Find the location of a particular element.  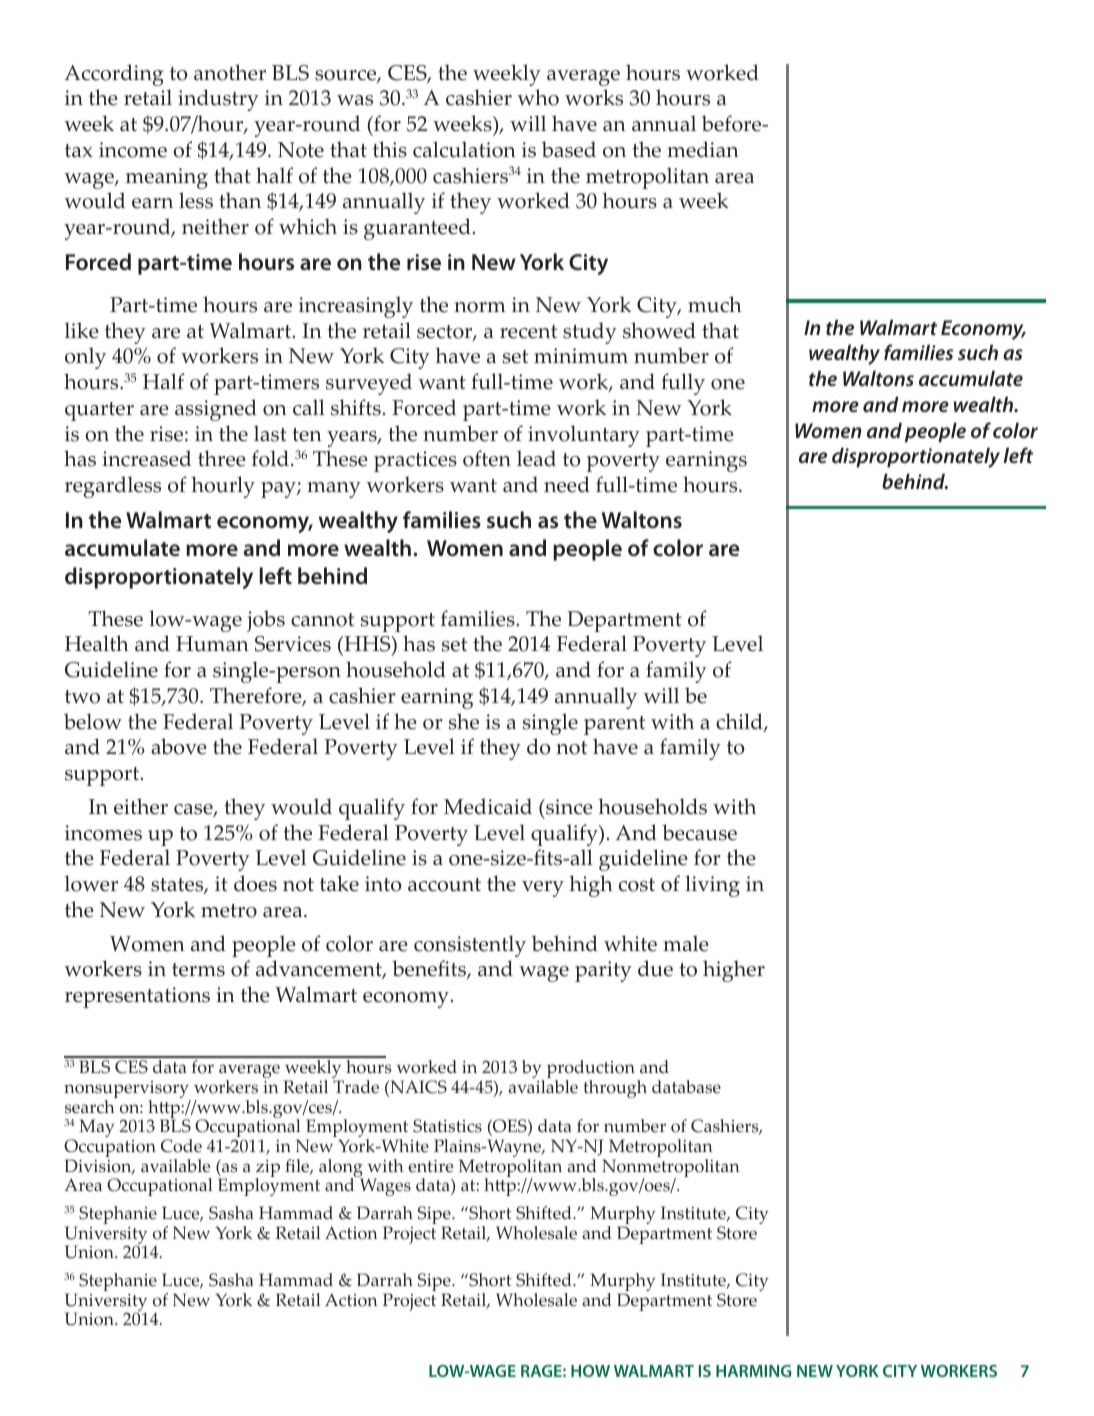

terms is located at coordinates (198, 970).
